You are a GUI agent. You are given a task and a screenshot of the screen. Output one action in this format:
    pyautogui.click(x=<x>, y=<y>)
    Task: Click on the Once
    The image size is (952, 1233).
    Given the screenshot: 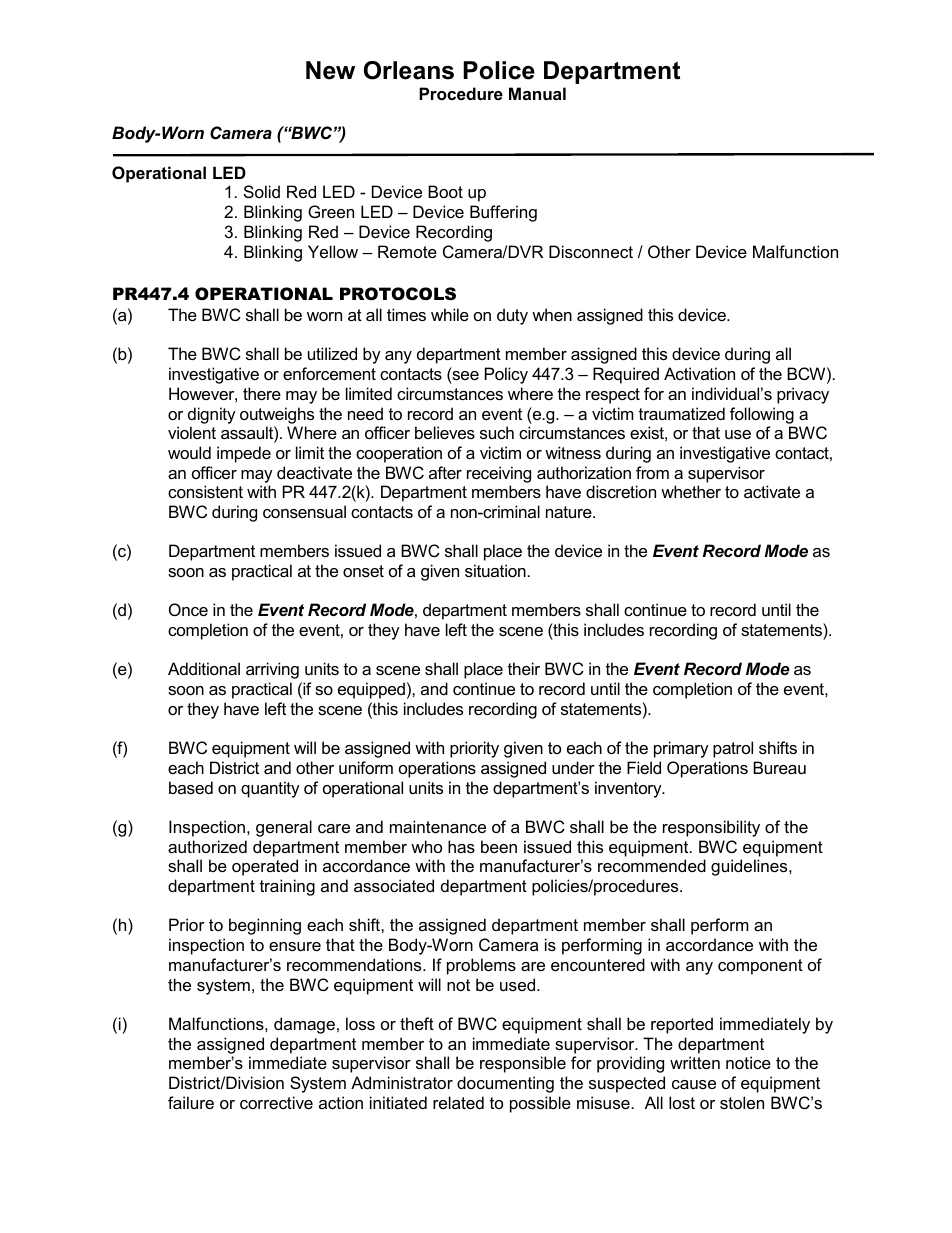 What is the action you would take?
    pyautogui.click(x=188, y=609)
